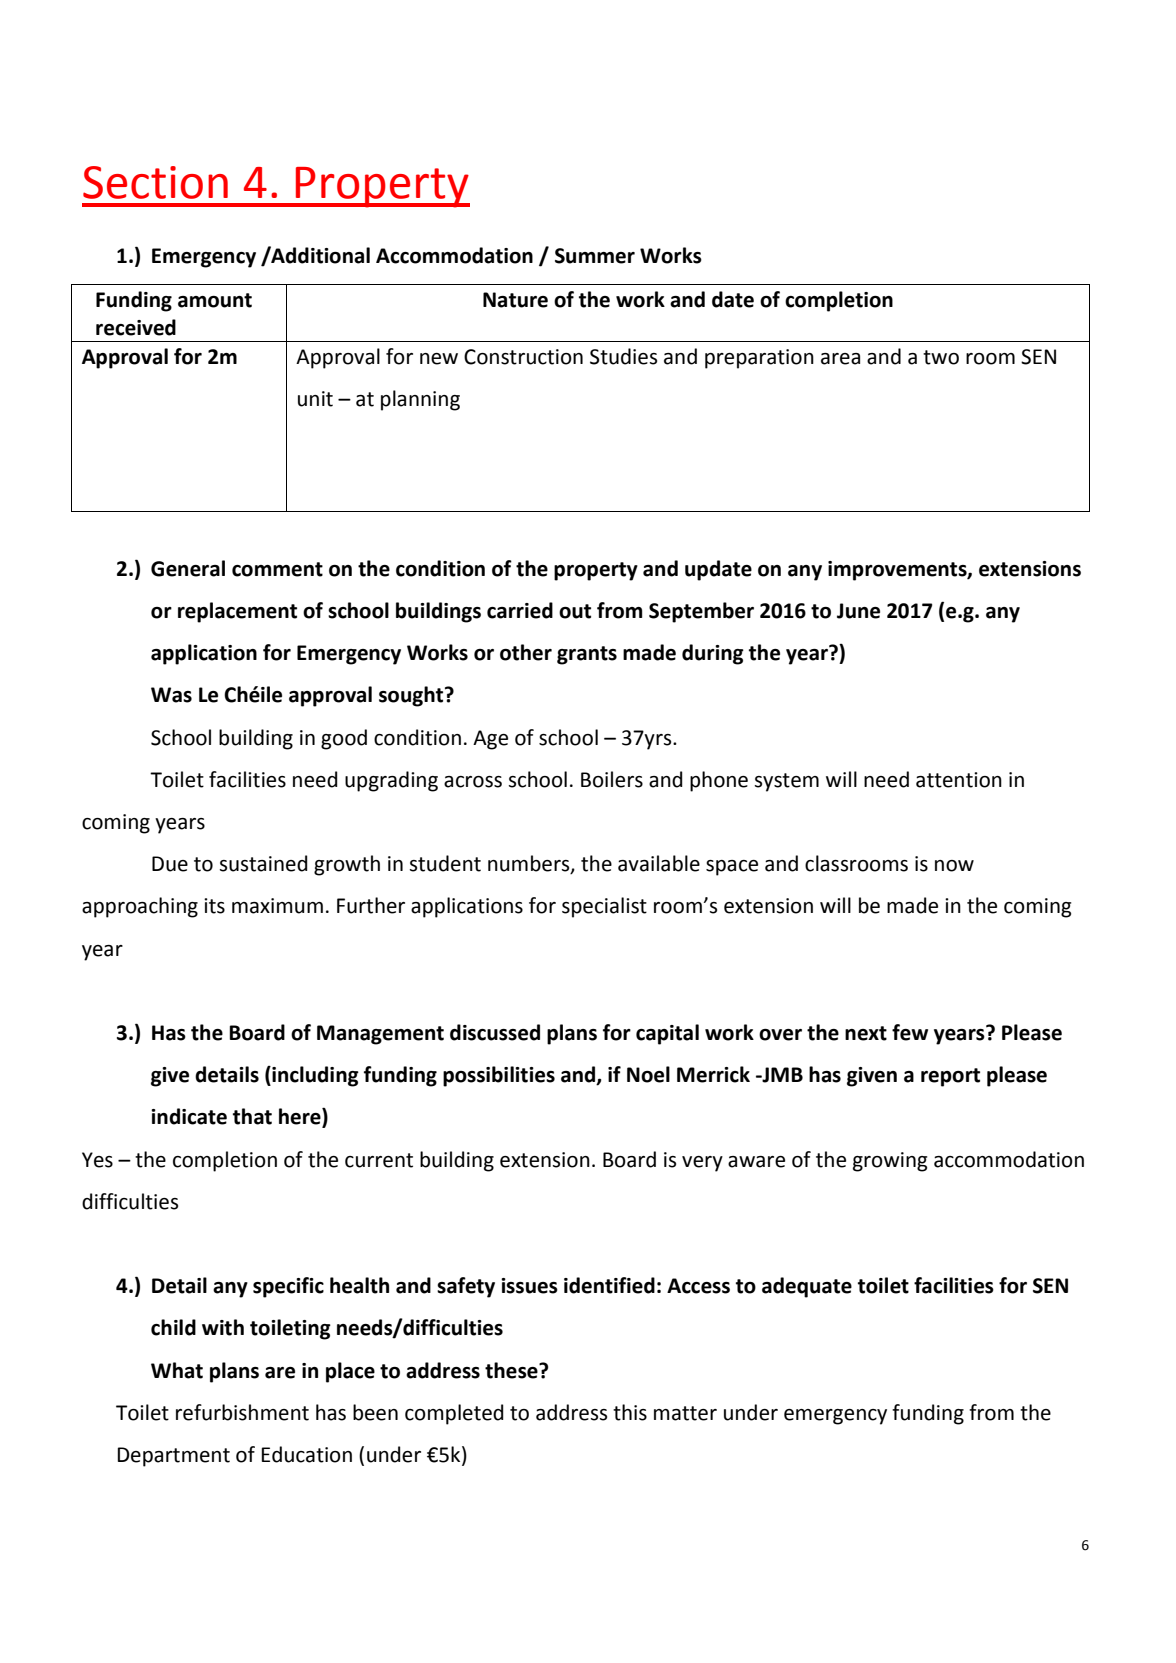 The height and width of the screenshot is (1663, 1176). I want to click on area, so click(840, 359).
